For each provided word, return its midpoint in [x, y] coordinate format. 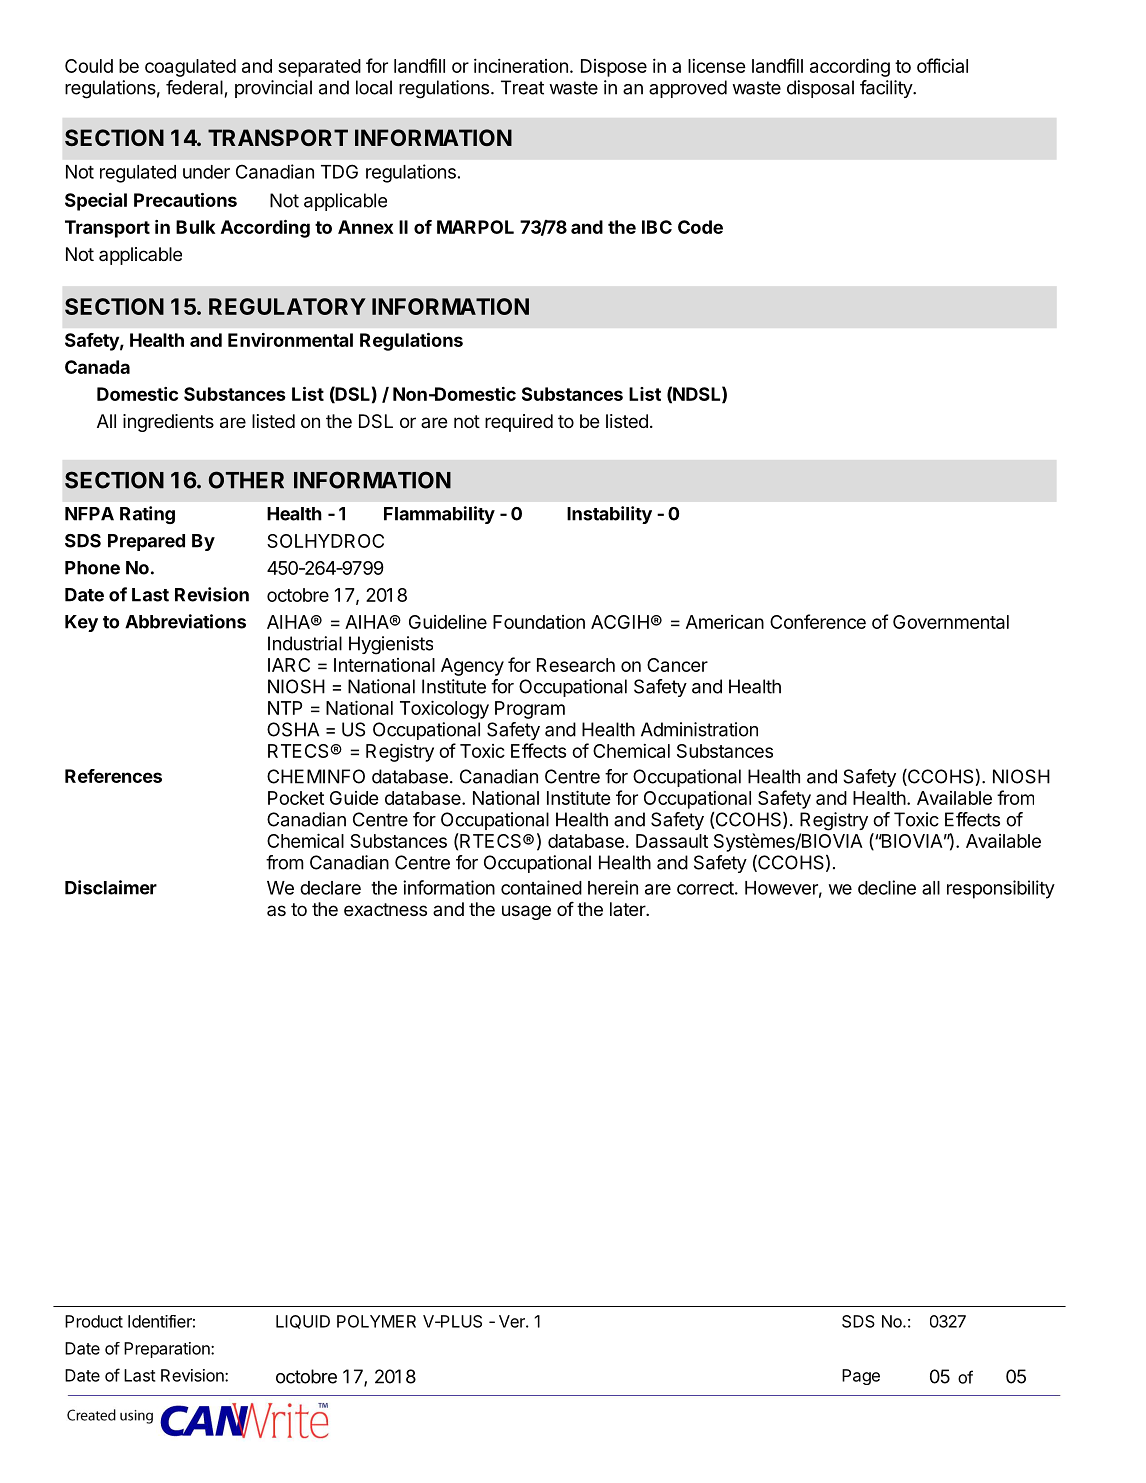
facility [887, 89]
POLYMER [376, 1321]
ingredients [168, 423]
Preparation [168, 1350]
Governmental [951, 622]
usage [526, 912]
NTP [285, 708]
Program [530, 710]
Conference [818, 621]
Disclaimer [111, 887]
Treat [522, 87]
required [519, 423]
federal [194, 87]
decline [887, 887]
